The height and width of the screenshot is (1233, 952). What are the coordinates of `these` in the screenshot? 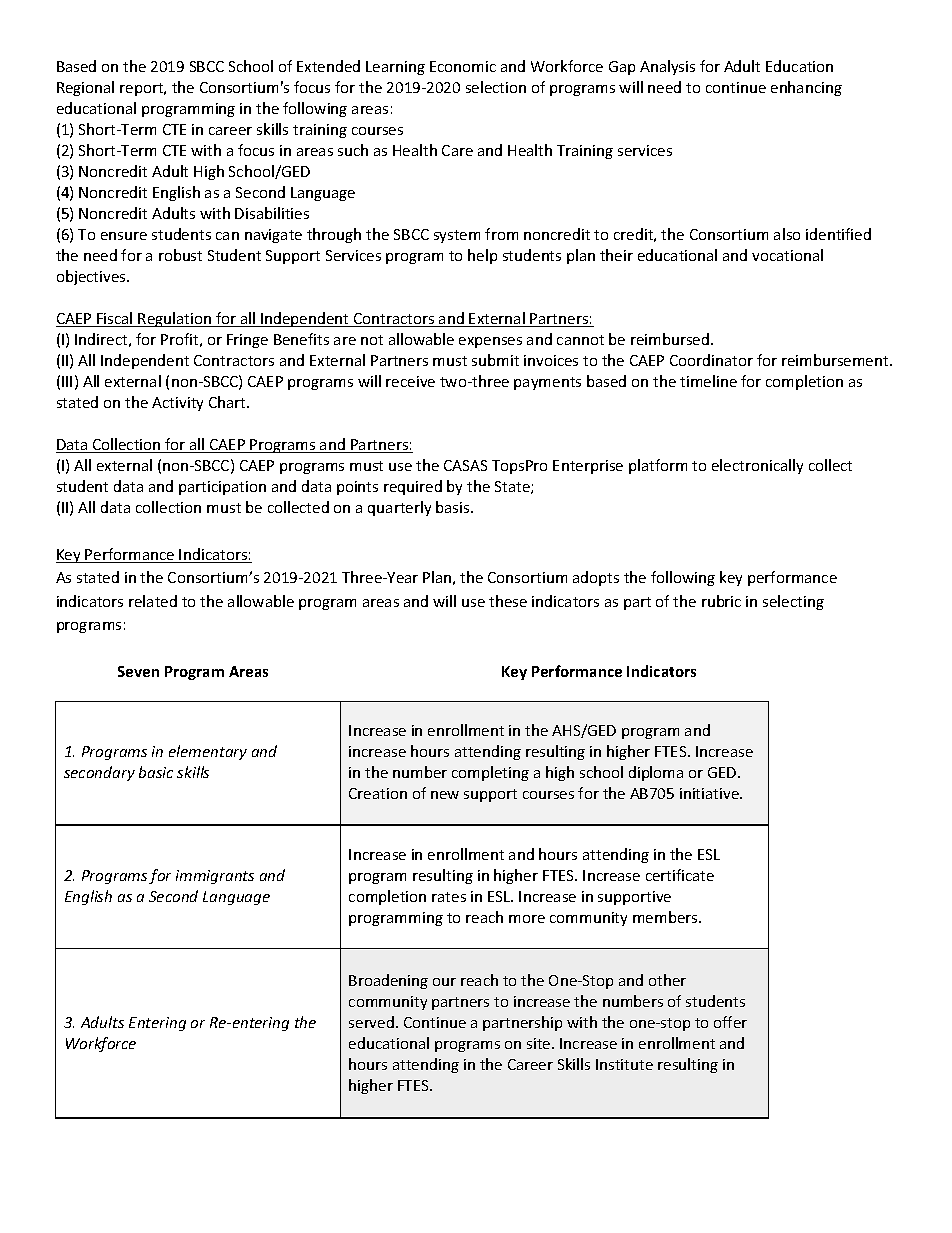 It's located at (508, 601).
